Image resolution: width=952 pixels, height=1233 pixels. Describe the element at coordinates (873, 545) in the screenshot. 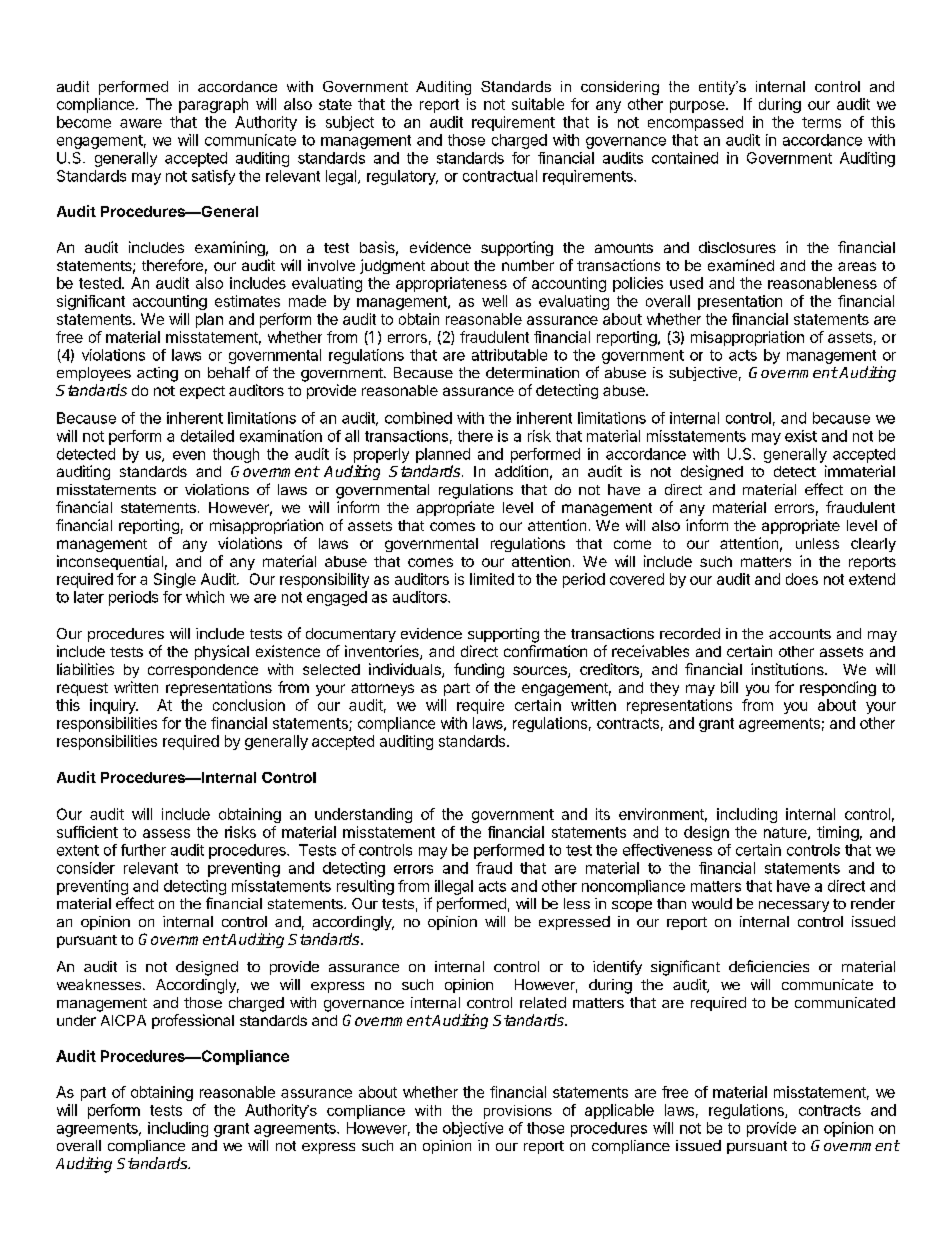

I see `clearly` at that location.
